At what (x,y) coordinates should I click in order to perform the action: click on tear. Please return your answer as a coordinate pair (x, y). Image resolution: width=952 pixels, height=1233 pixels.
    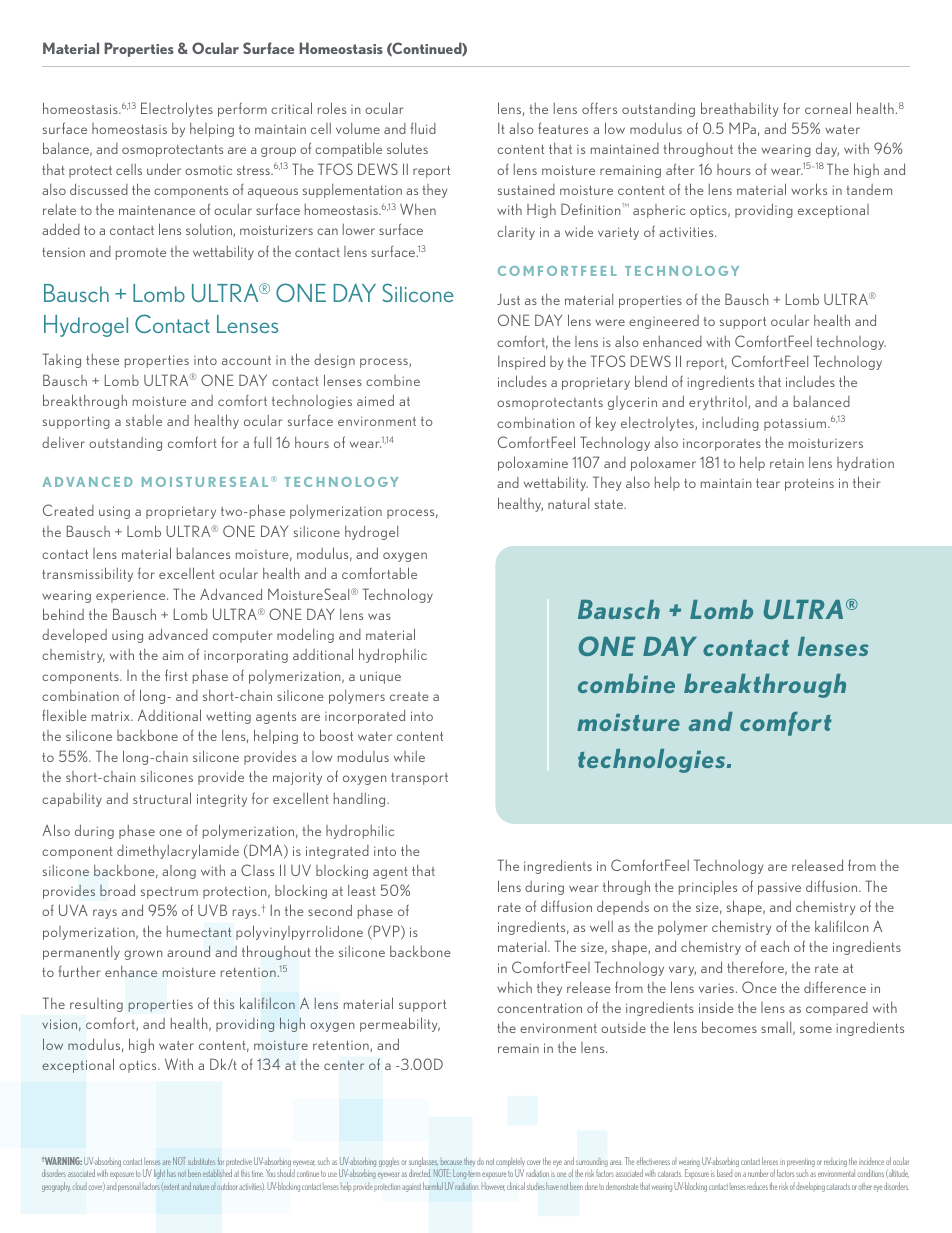
    Looking at the image, I should click on (768, 483).
